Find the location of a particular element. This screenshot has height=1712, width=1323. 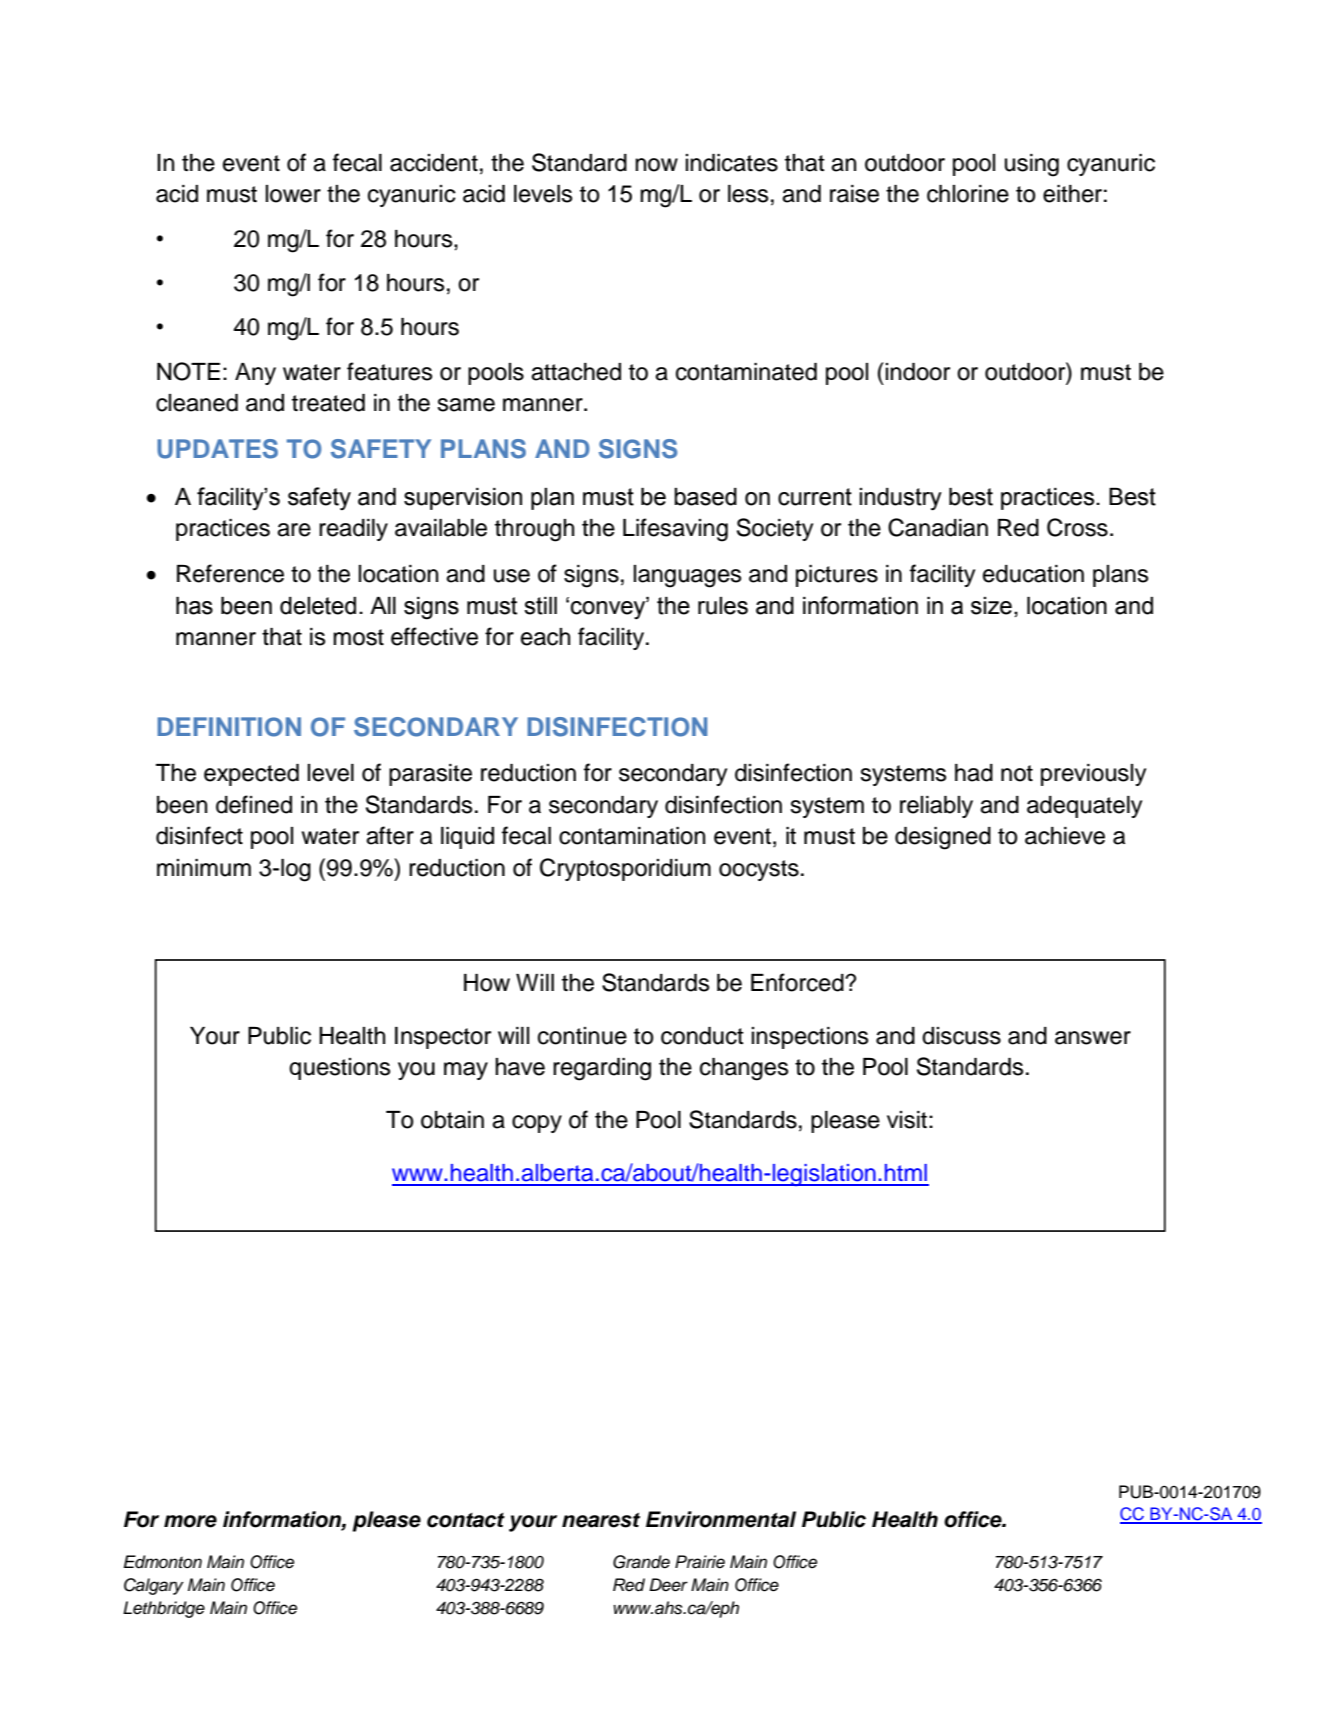

minimum is located at coordinates (204, 868).
